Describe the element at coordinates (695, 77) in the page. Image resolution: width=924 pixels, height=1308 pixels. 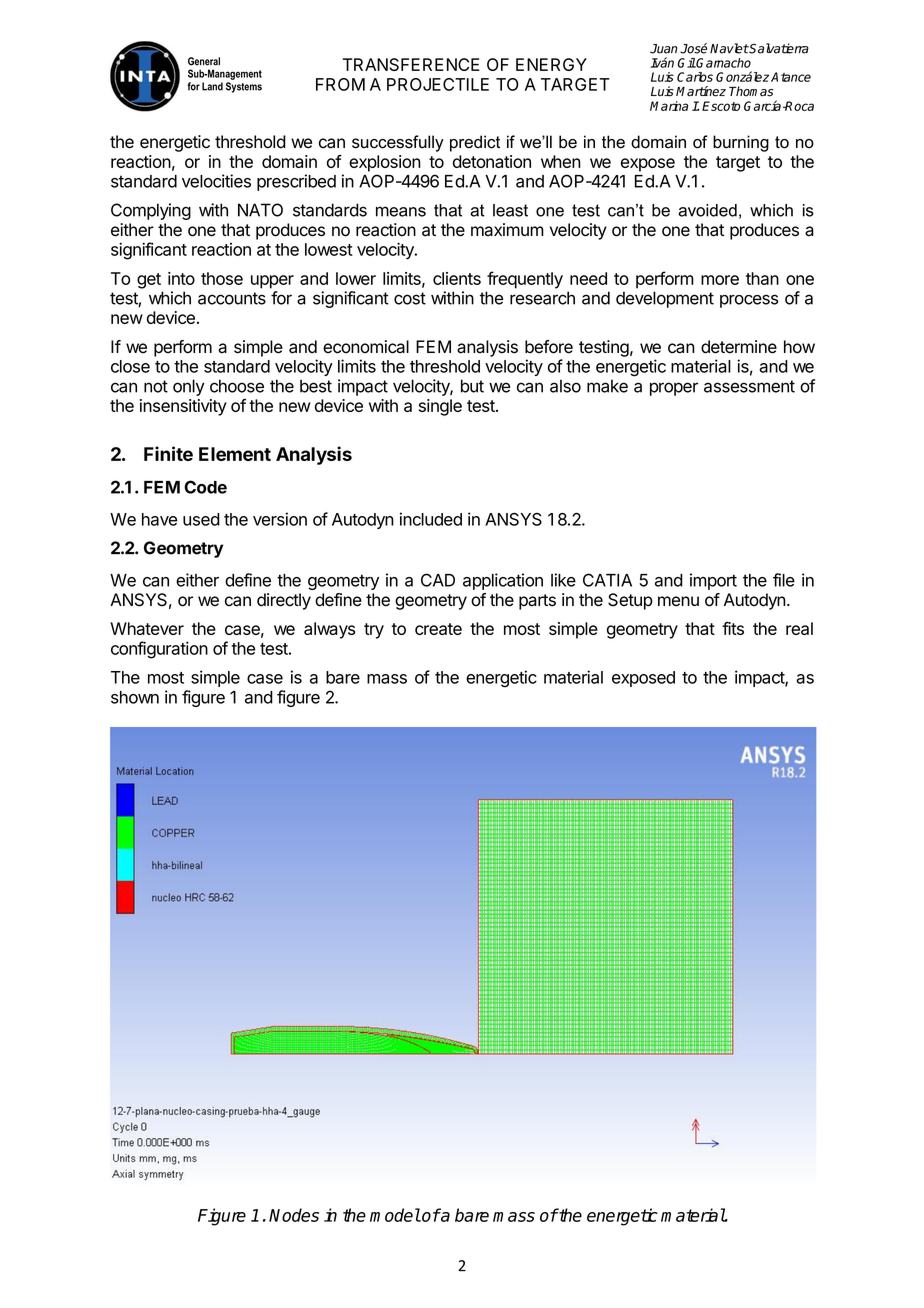
I see `Carlos` at that location.
